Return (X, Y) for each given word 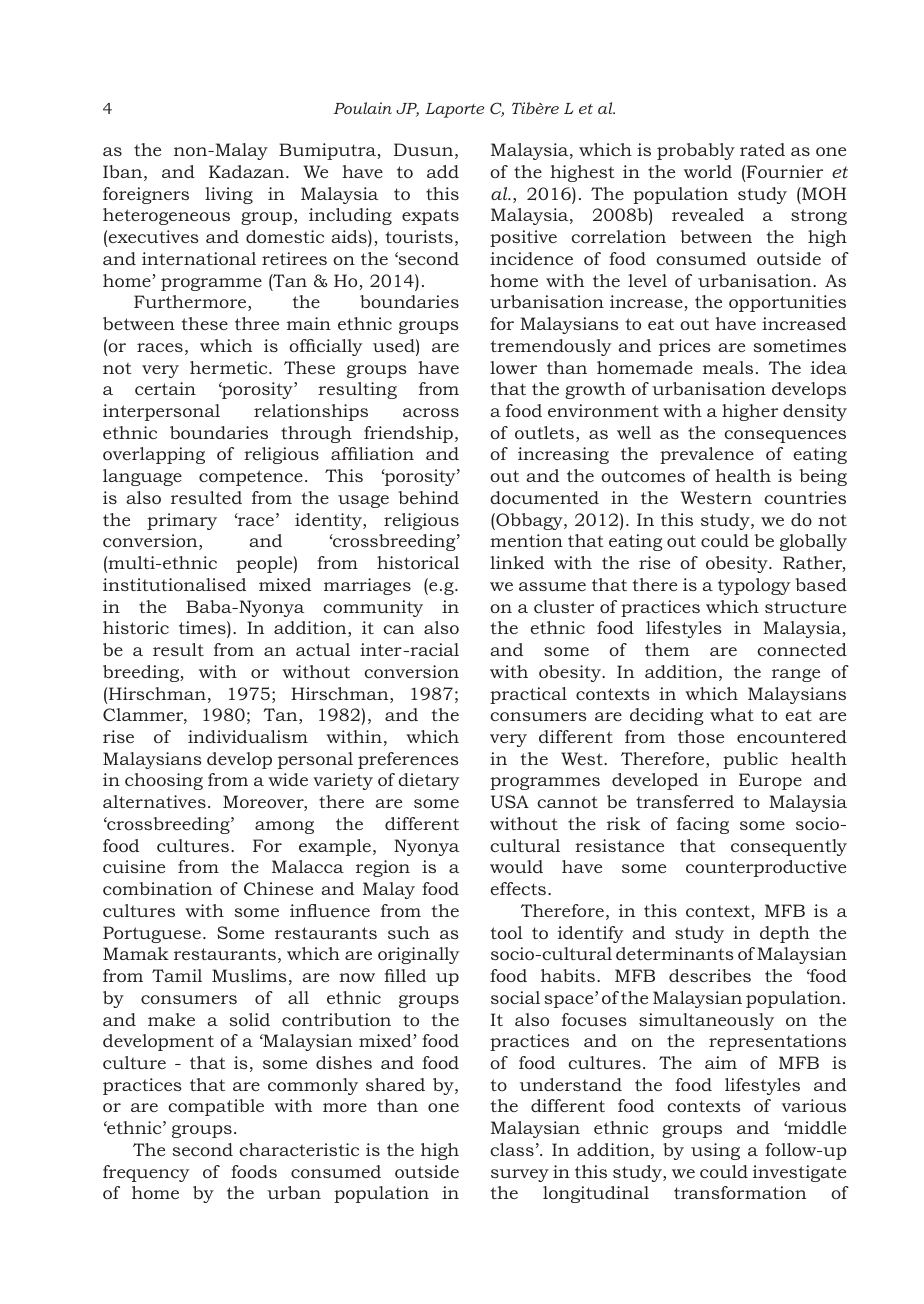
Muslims (249, 975)
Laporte (454, 110)
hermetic (230, 367)
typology (754, 586)
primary (182, 521)
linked (517, 562)
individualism (248, 736)
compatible (216, 1107)
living (229, 195)
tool (507, 932)
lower (513, 367)
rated (762, 149)
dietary (428, 781)
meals (728, 367)
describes (710, 975)
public (750, 760)
